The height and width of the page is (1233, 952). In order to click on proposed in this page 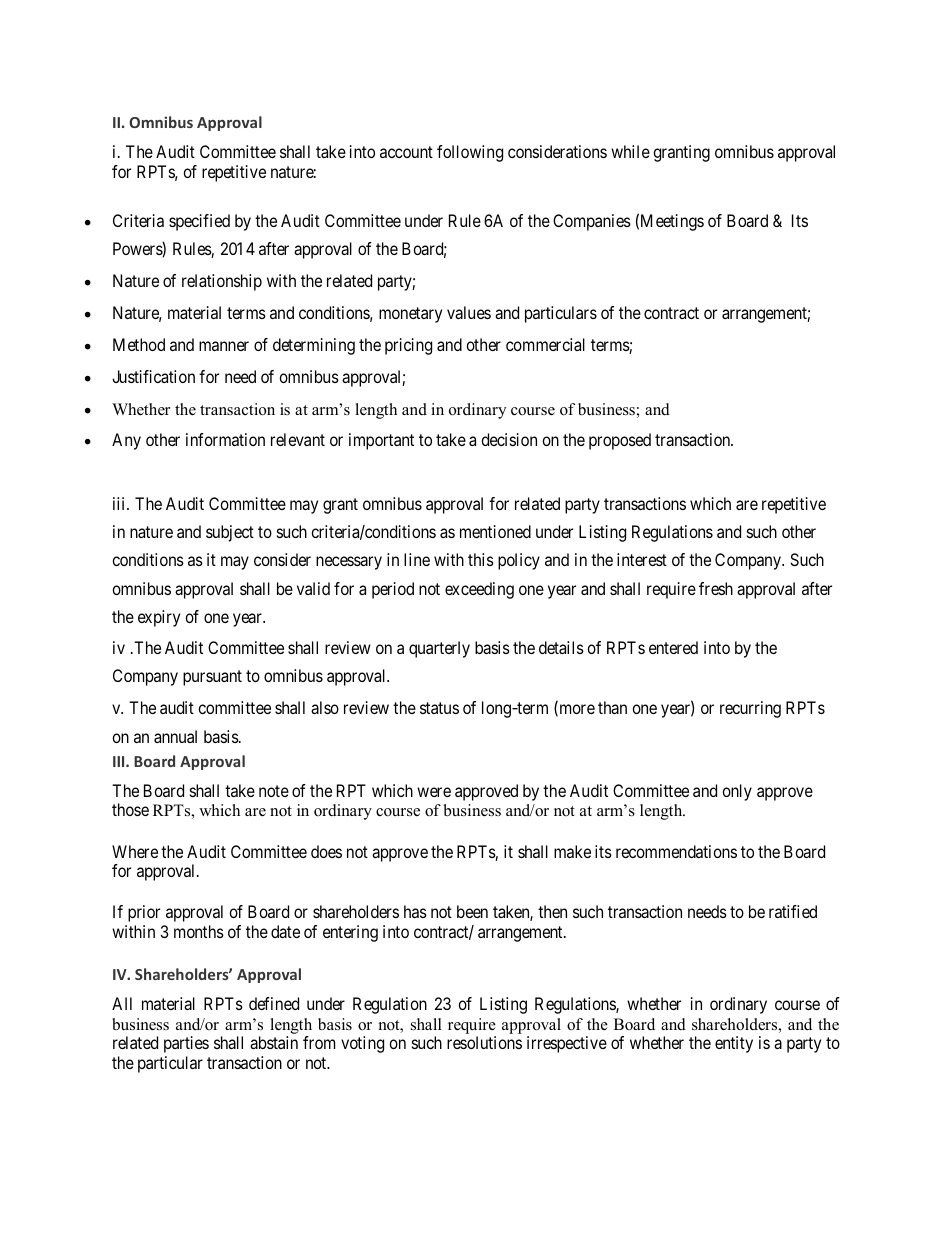, I will do `click(620, 441)`.
